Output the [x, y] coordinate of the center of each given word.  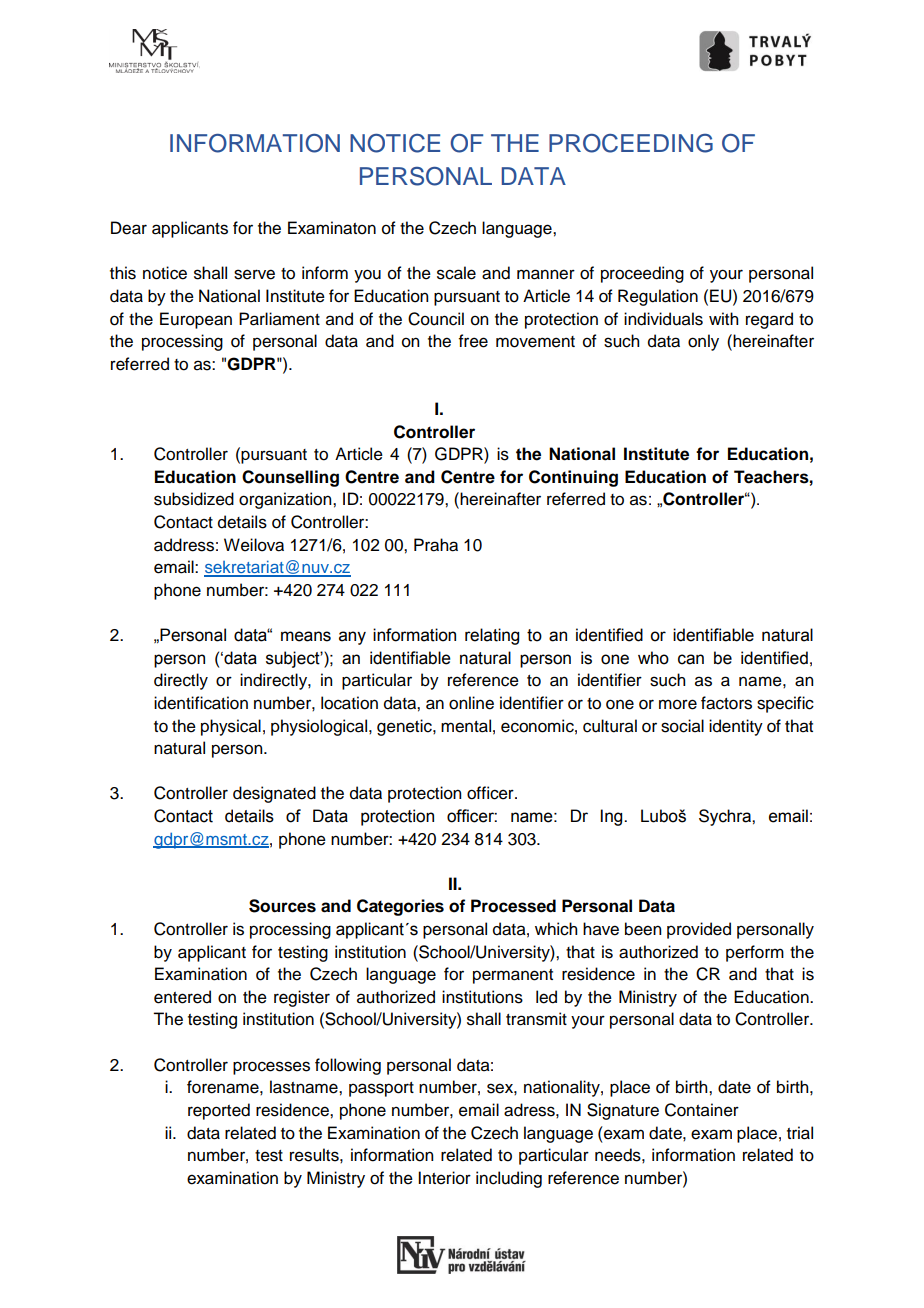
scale [456, 273]
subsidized [194, 499]
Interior [444, 1178]
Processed [513, 906]
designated [274, 794]
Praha [436, 545]
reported [219, 1111]
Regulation [658, 297]
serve [254, 274]
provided [699, 930]
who [653, 658]
